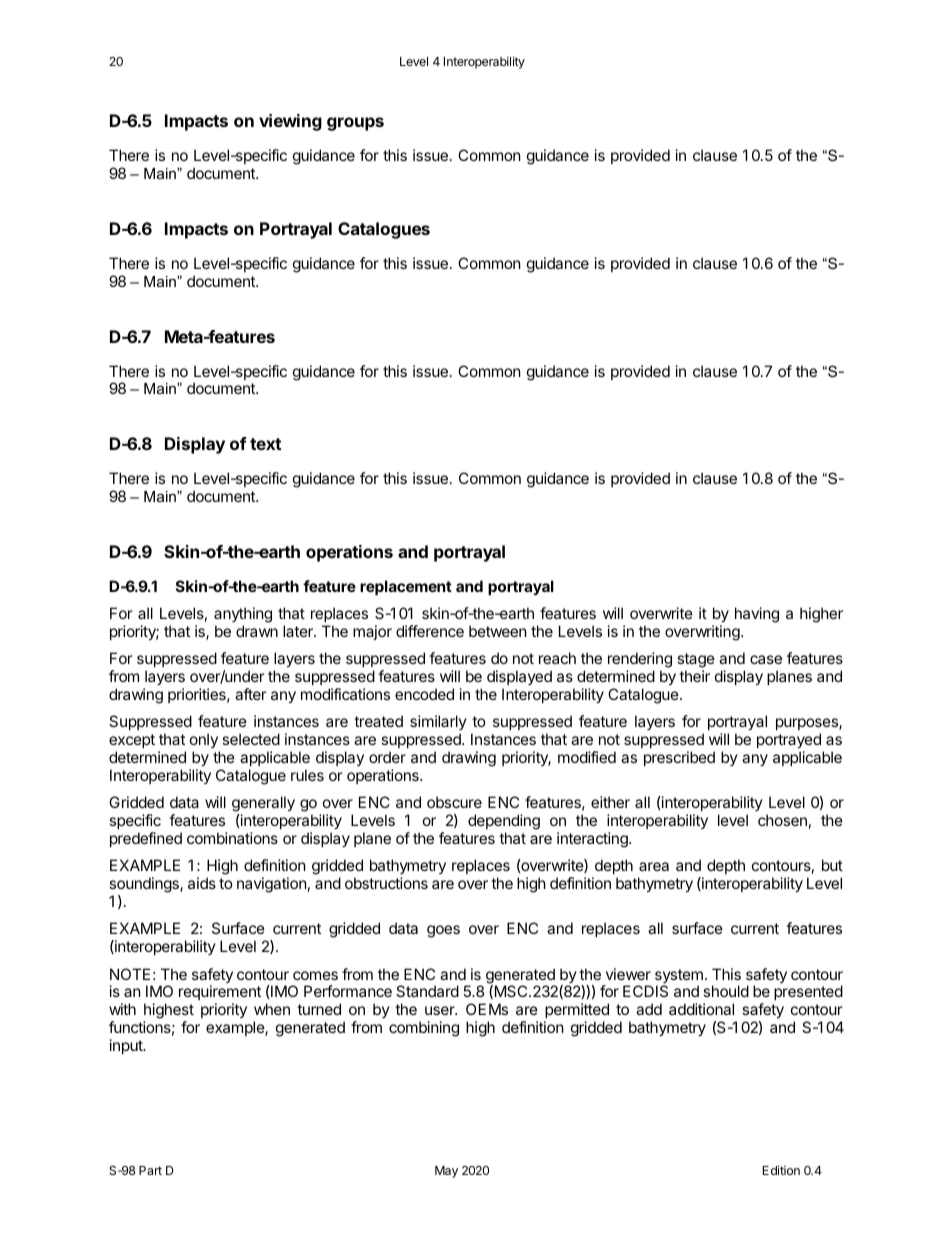  I want to click on between, so click(498, 631).
